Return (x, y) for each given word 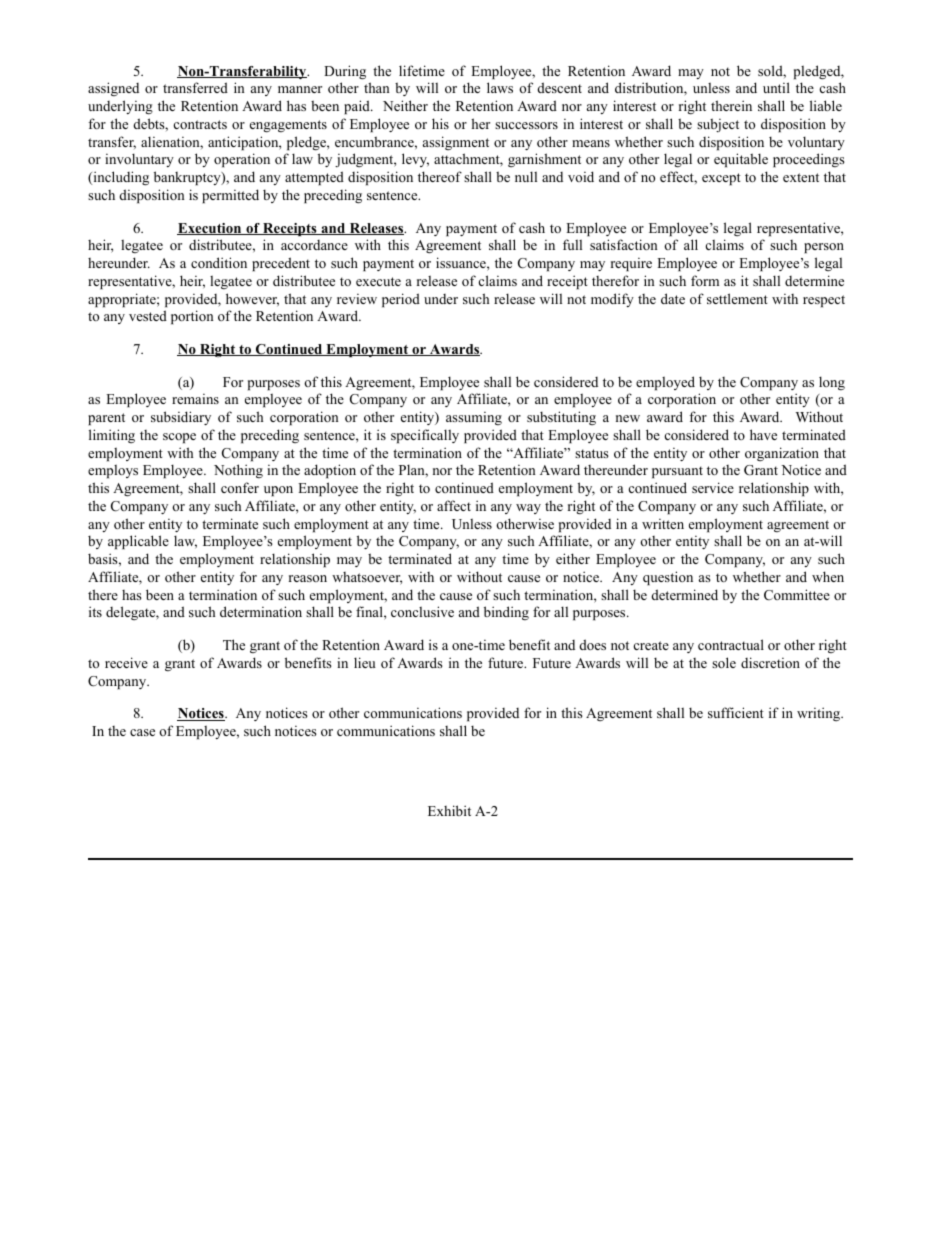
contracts (200, 124)
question (668, 578)
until (776, 87)
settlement (737, 298)
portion (192, 317)
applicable (138, 542)
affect (454, 505)
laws (500, 87)
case (142, 732)
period (401, 300)
